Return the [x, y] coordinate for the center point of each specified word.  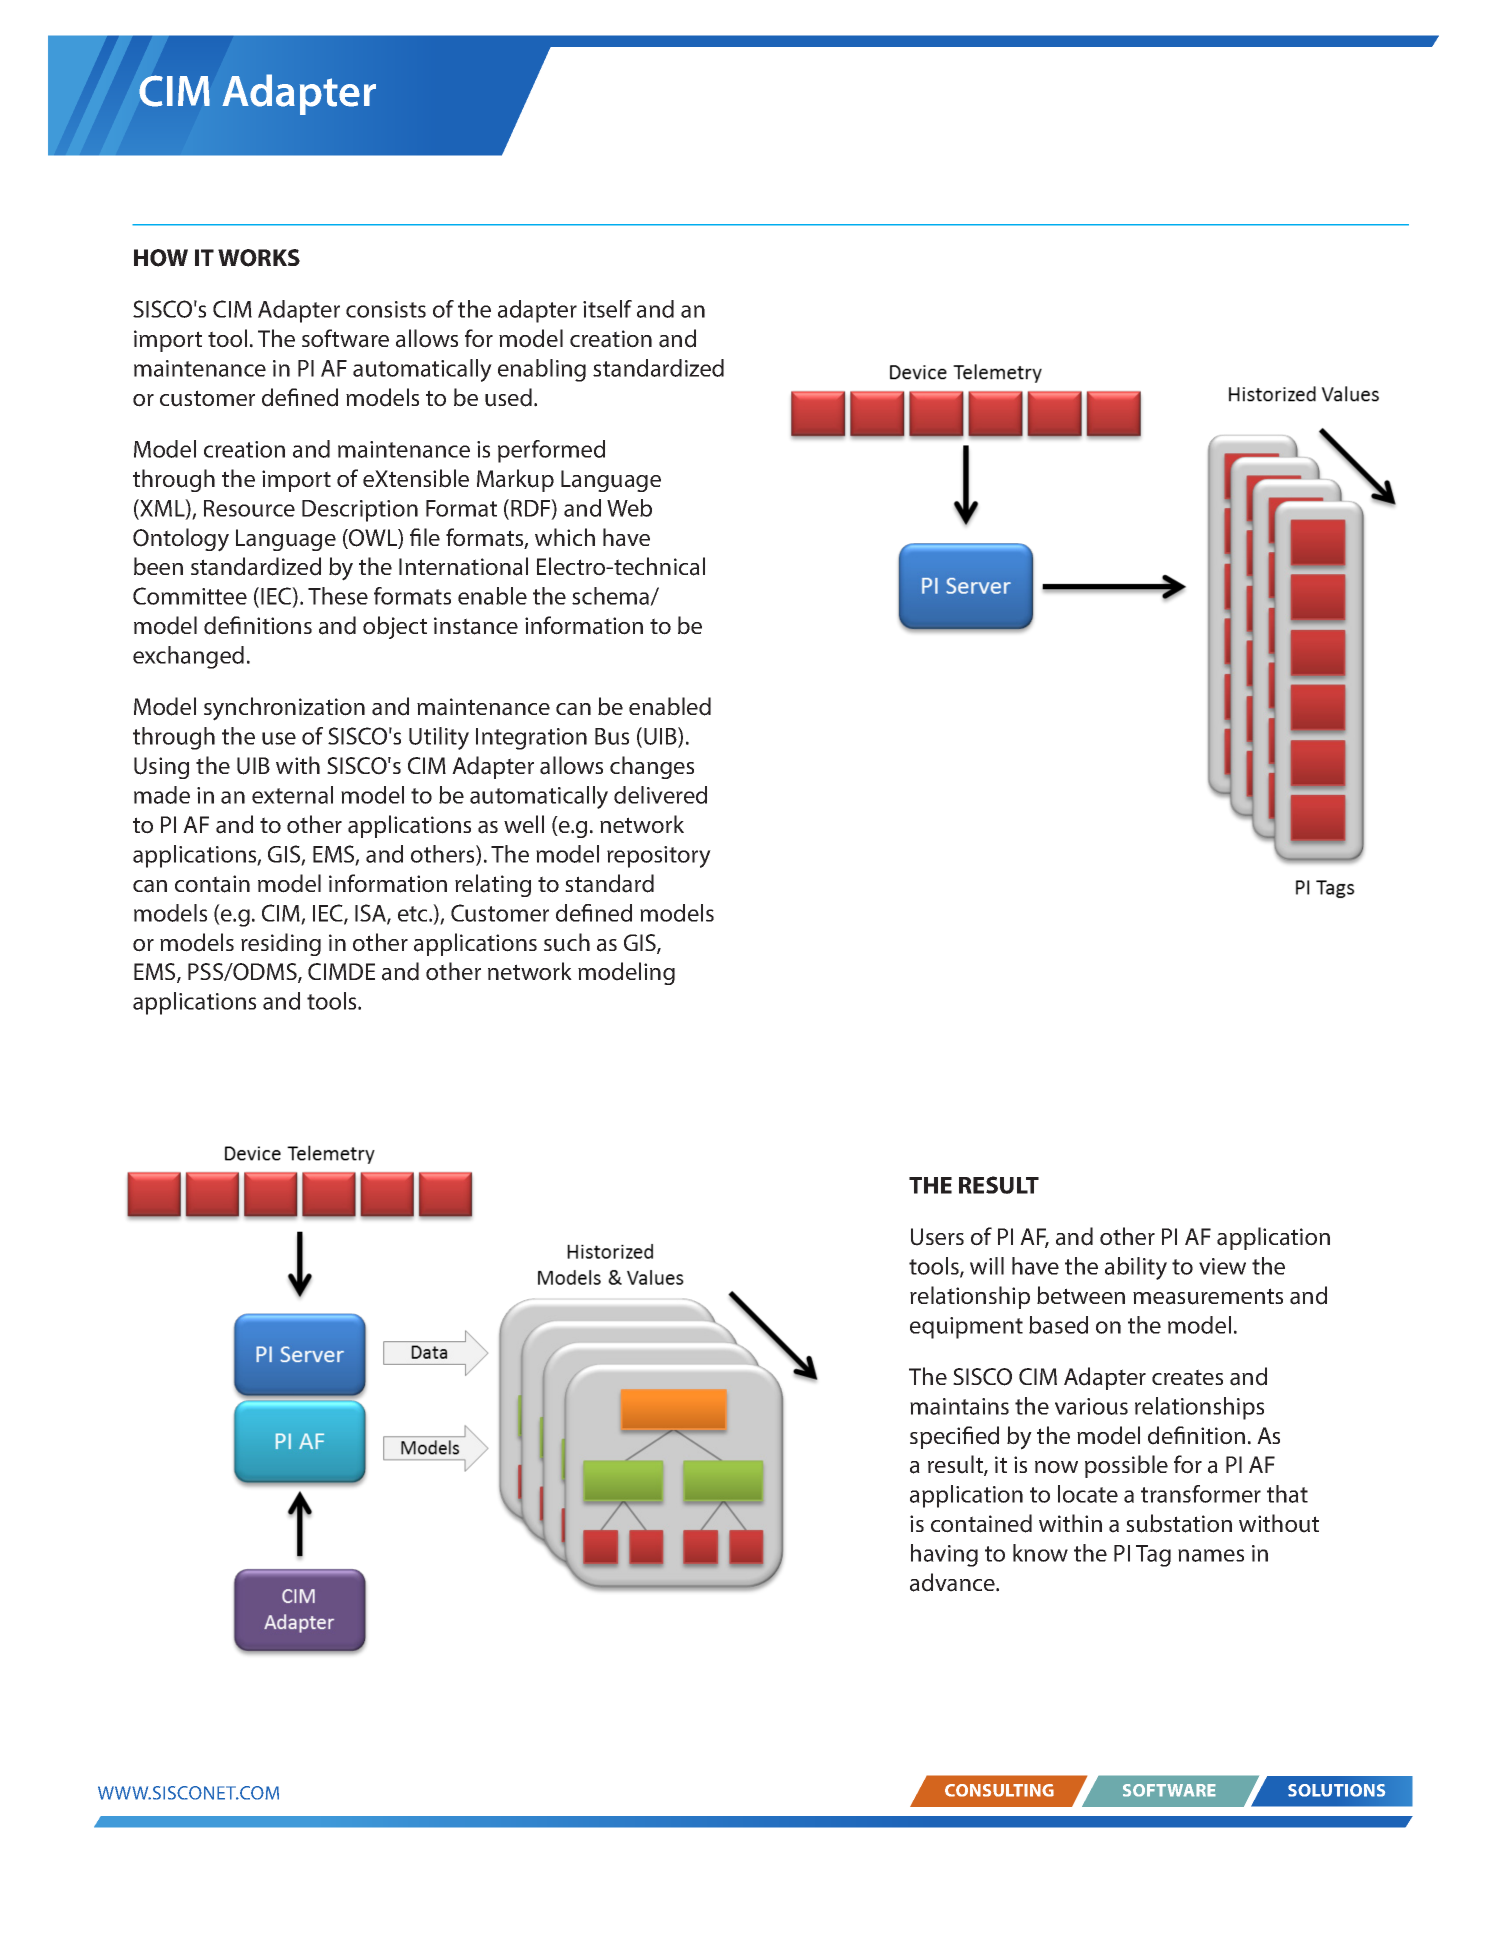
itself [607, 309]
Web [629, 508]
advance [953, 1582]
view [1222, 1266]
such [567, 942]
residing [281, 944]
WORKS [259, 258]
